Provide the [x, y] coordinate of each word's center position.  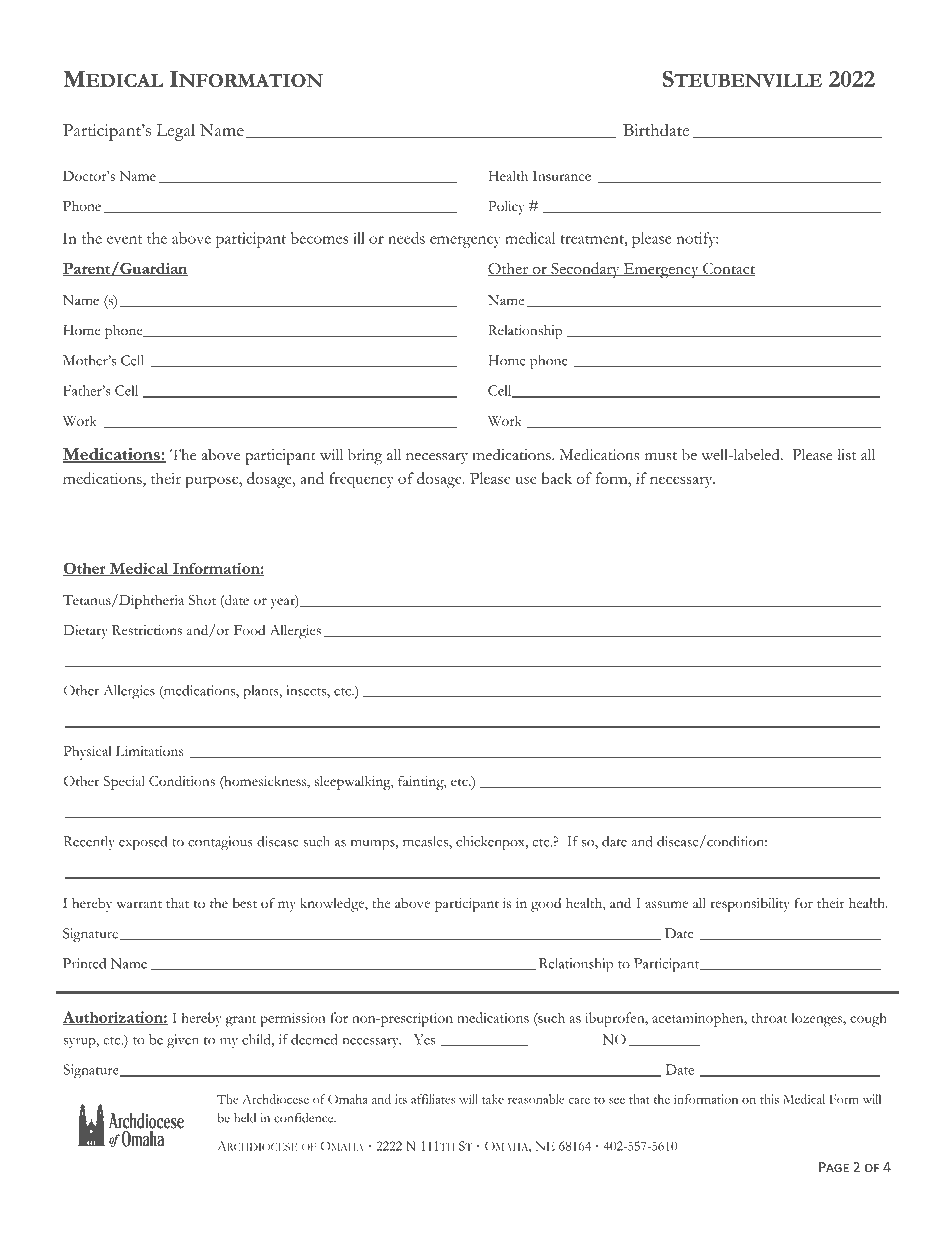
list [846, 455]
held [245, 1118]
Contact [728, 270]
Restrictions [147, 630]
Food [249, 630]
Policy [506, 207]
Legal [176, 132]
